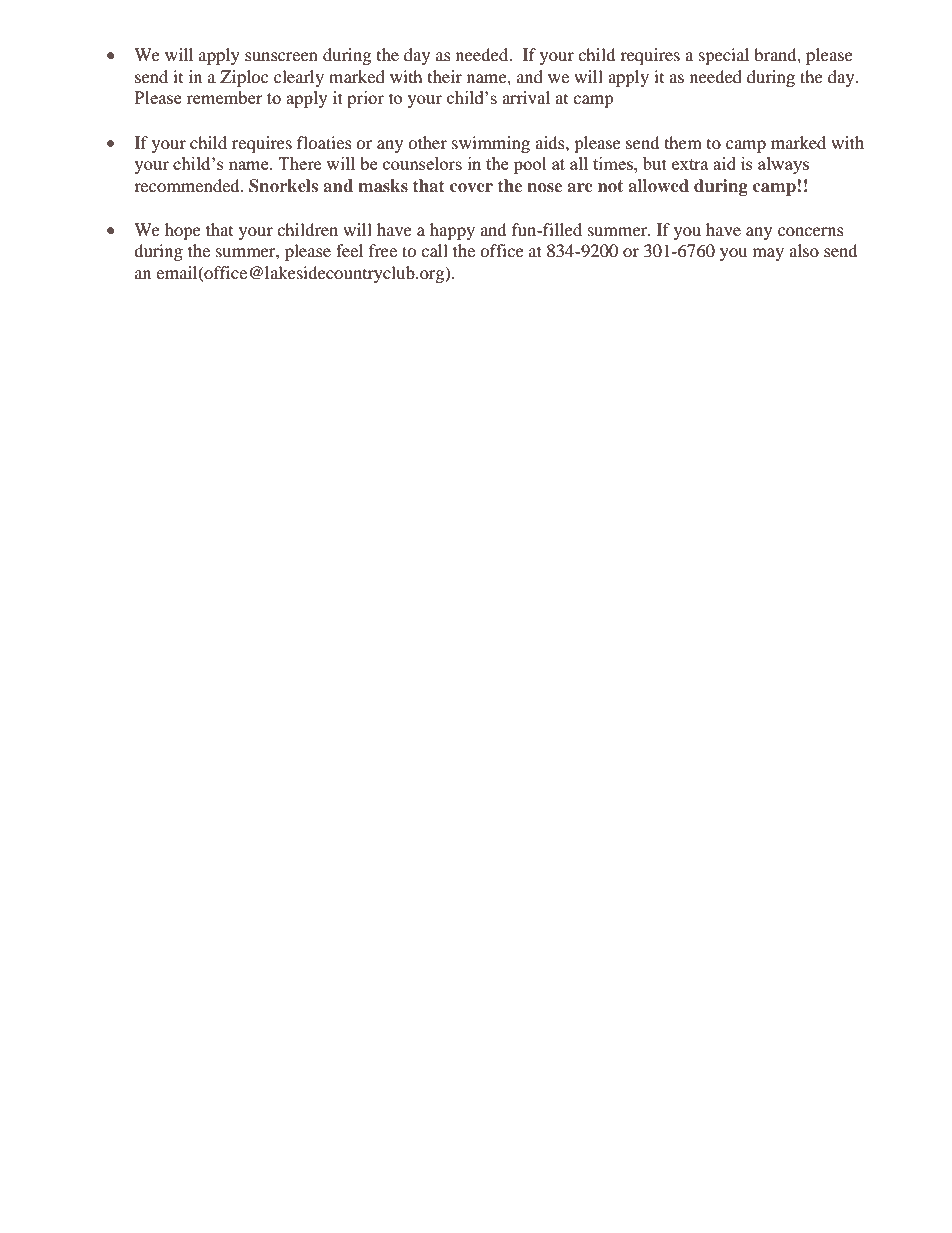  Describe the element at coordinates (281, 56) in the page. I see `sunscreen` at that location.
